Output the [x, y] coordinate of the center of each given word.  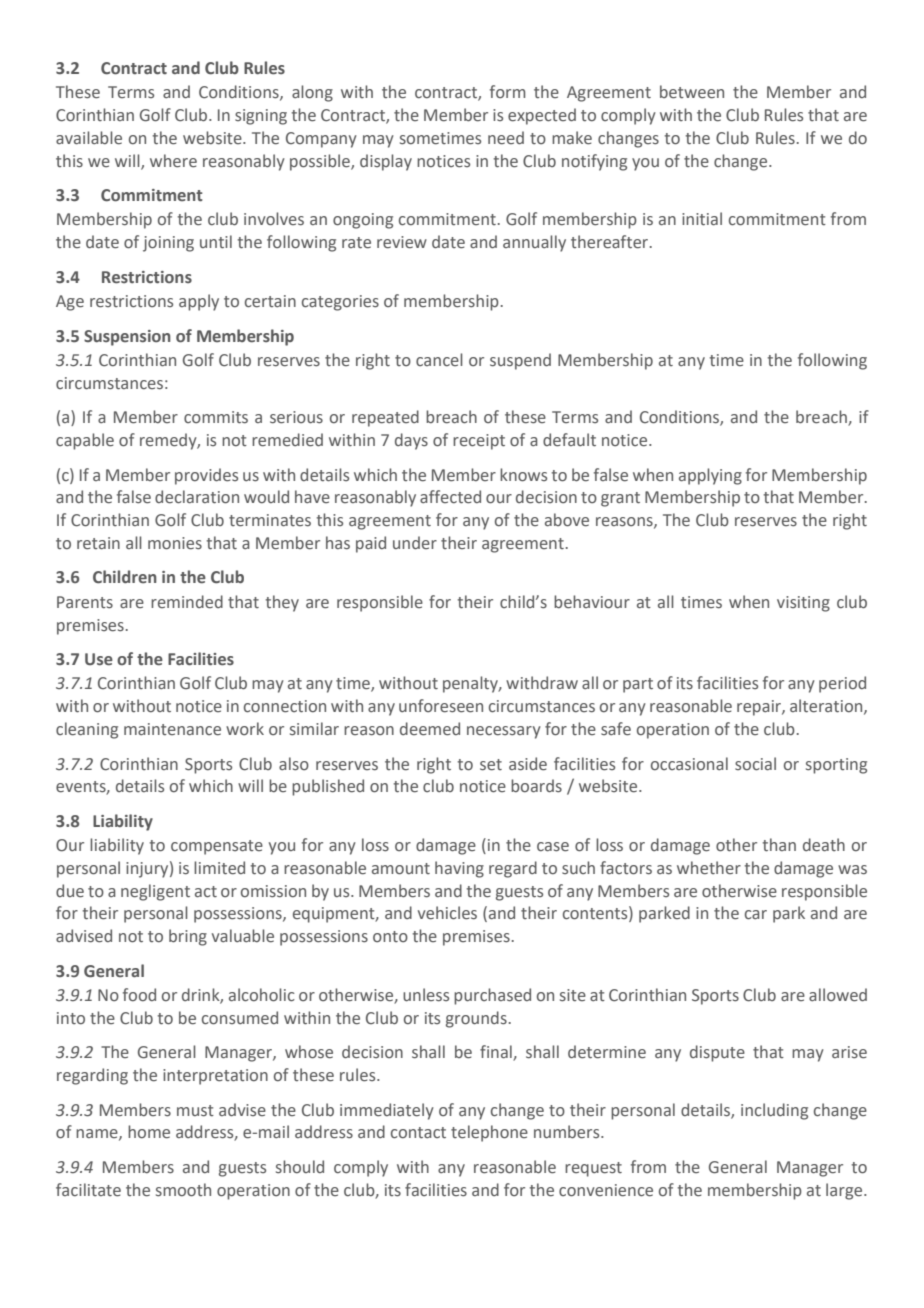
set [491, 765]
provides [206, 476]
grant [620, 499]
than [779, 845]
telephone [489, 1133]
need [506, 138]
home [149, 1132]
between [692, 92]
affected [450, 497]
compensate [217, 847]
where [173, 161]
